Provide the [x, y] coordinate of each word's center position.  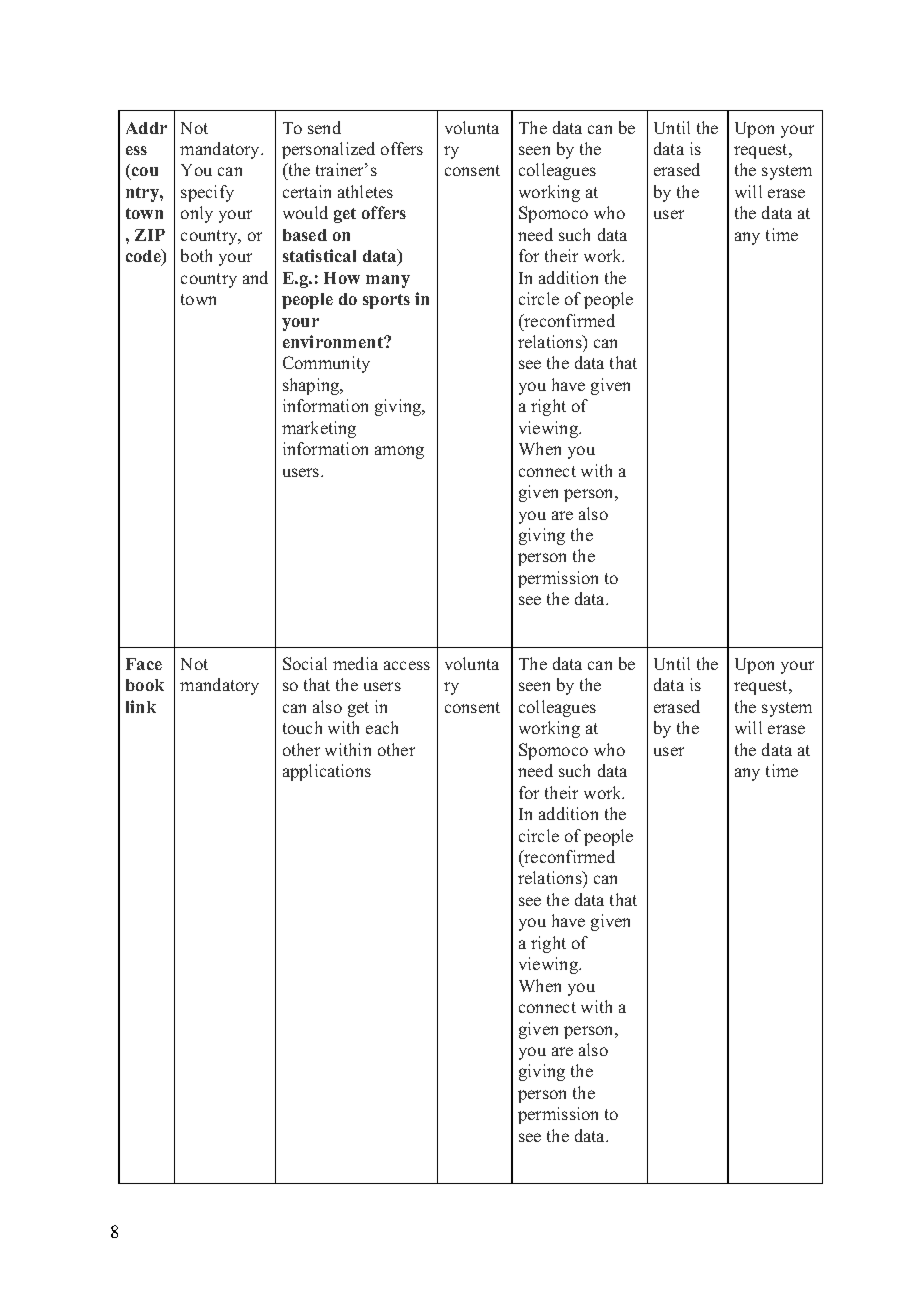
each [382, 727]
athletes [365, 191]
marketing [319, 429]
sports [386, 301]
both [196, 255]
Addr [146, 128]
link [141, 706]
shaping [312, 386]
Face [144, 664]
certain [307, 191]
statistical [319, 255]
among [399, 452]
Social [305, 663]
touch [302, 727]
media [355, 663]
